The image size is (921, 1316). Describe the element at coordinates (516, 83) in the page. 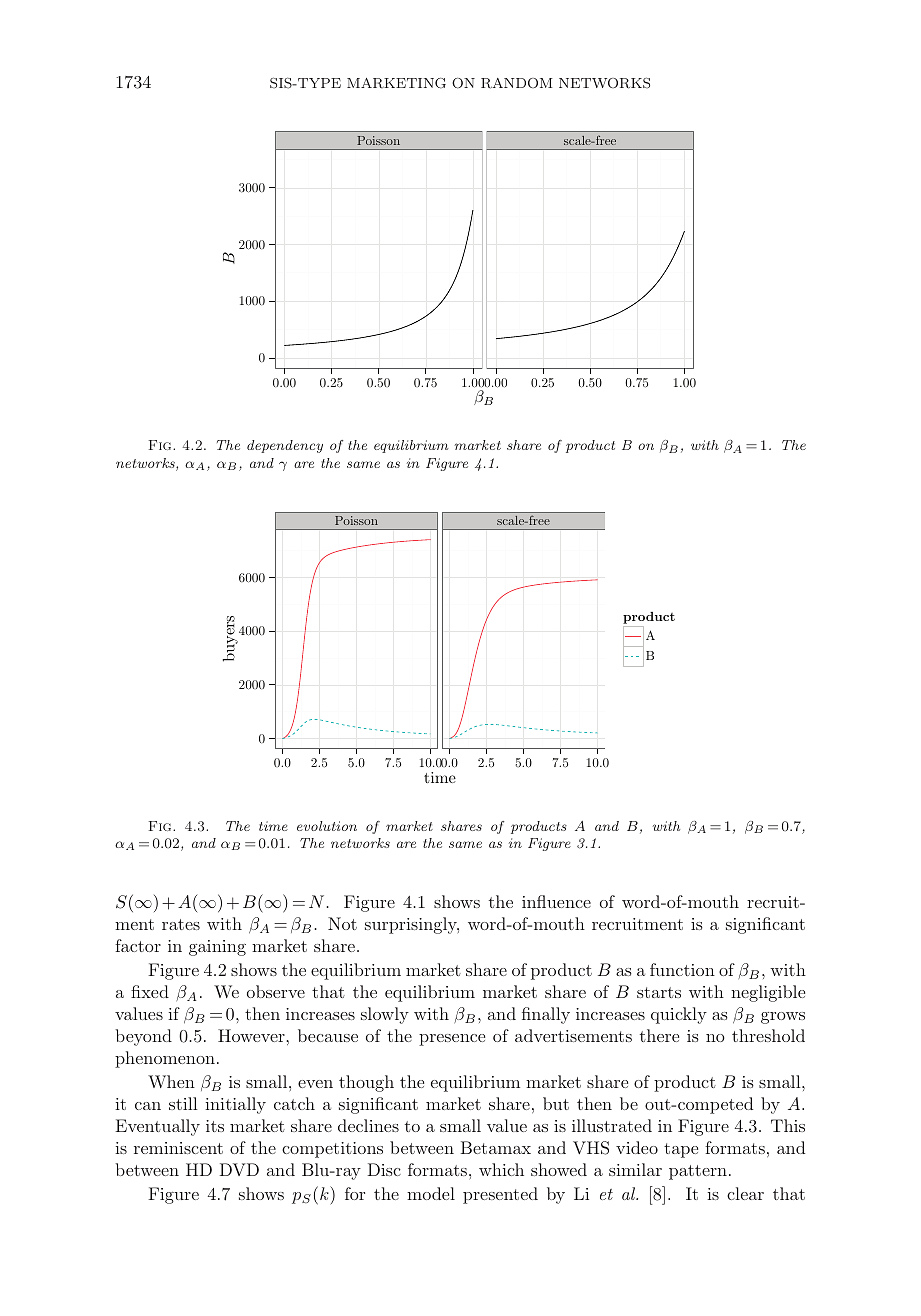

I see `RANDOM` at that location.
